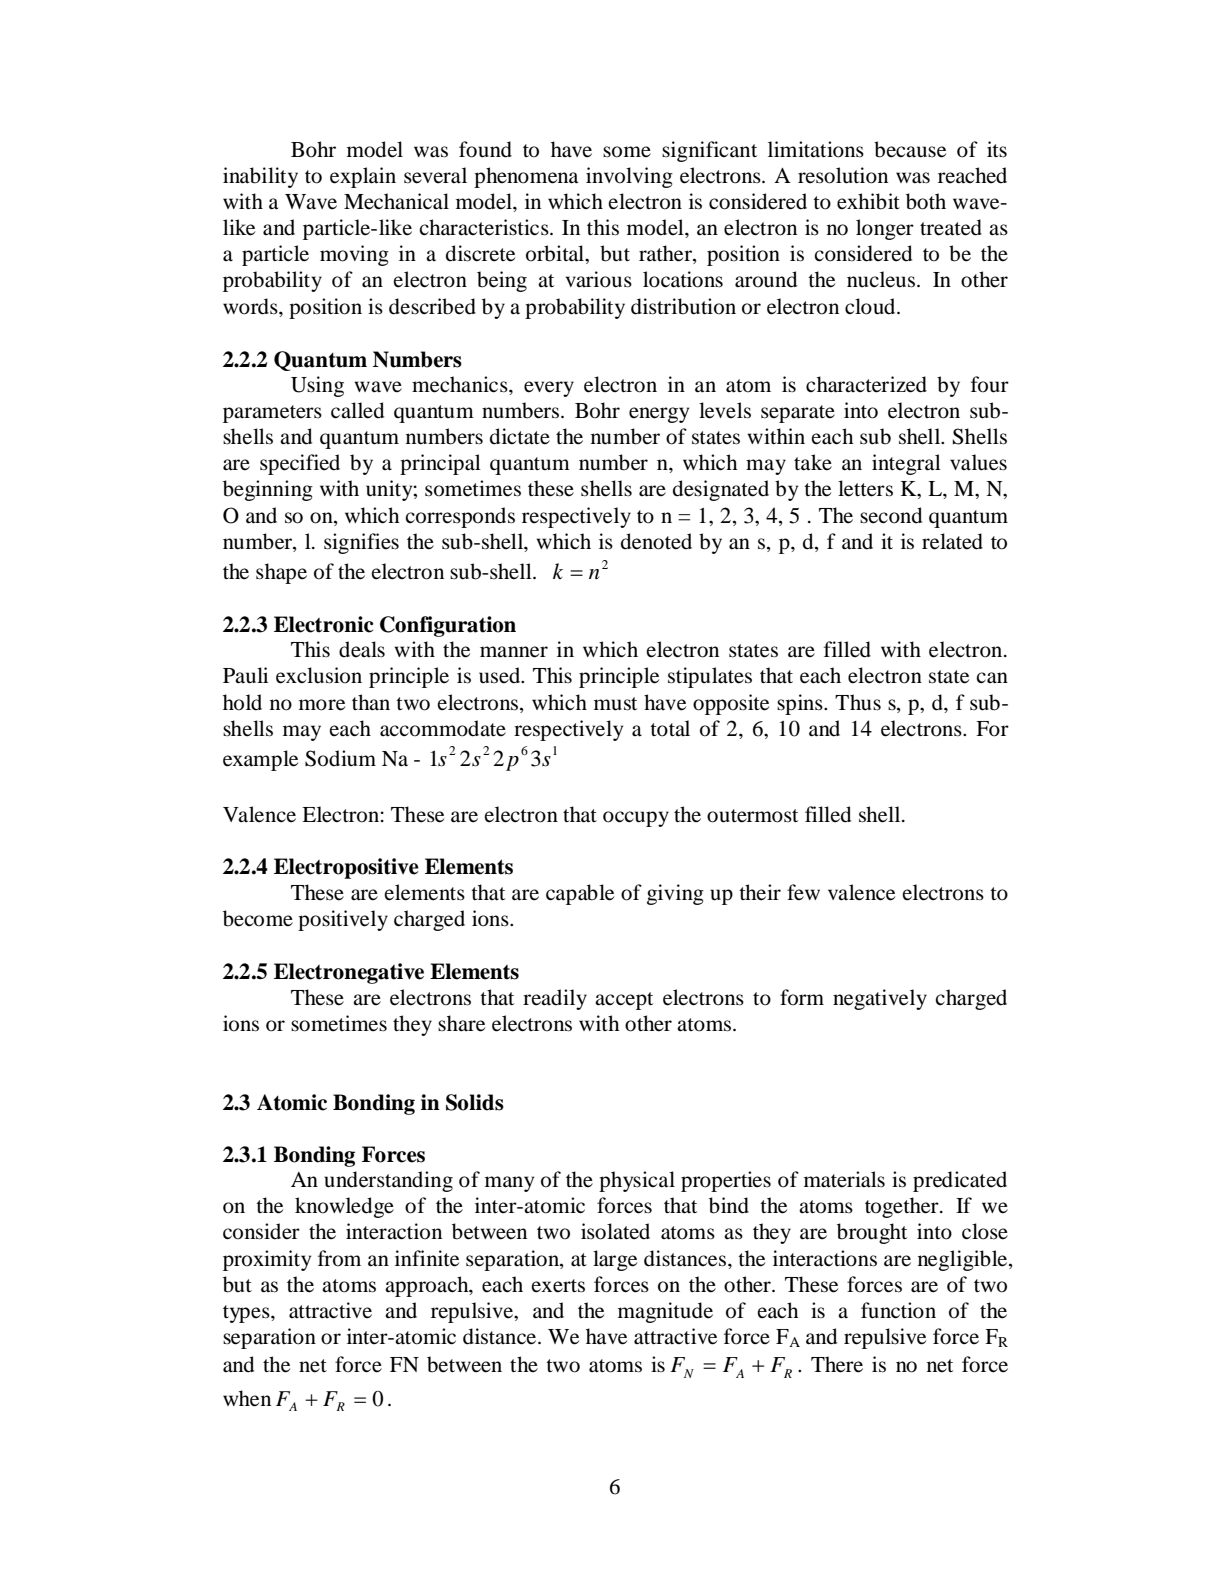  Describe the element at coordinates (880, 999) in the document. I see `negatively` at that location.
